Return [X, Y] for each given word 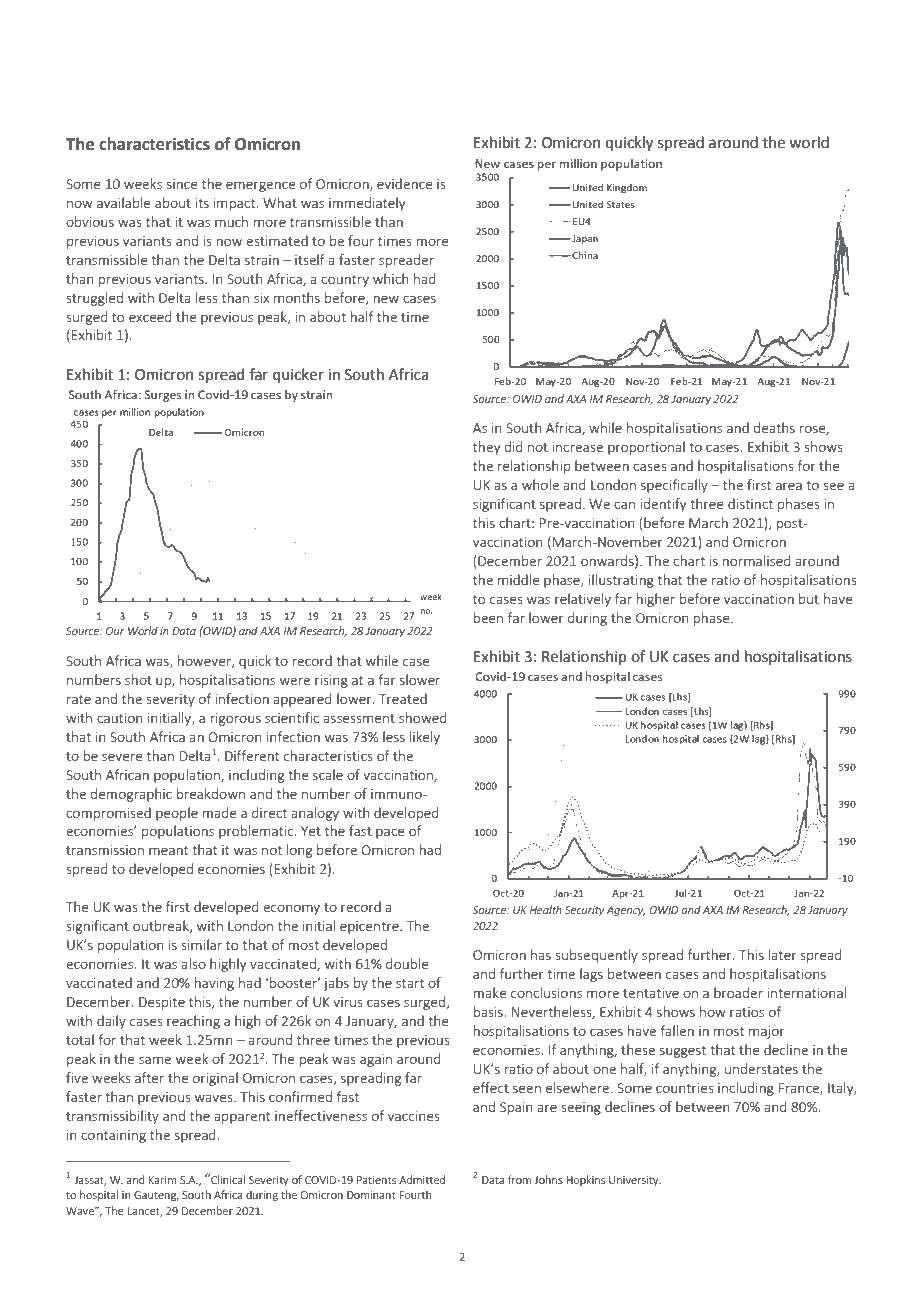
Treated [403, 698]
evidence [405, 183]
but [809, 598]
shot [138, 679]
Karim [163, 1180]
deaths [774, 427]
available [124, 202]
